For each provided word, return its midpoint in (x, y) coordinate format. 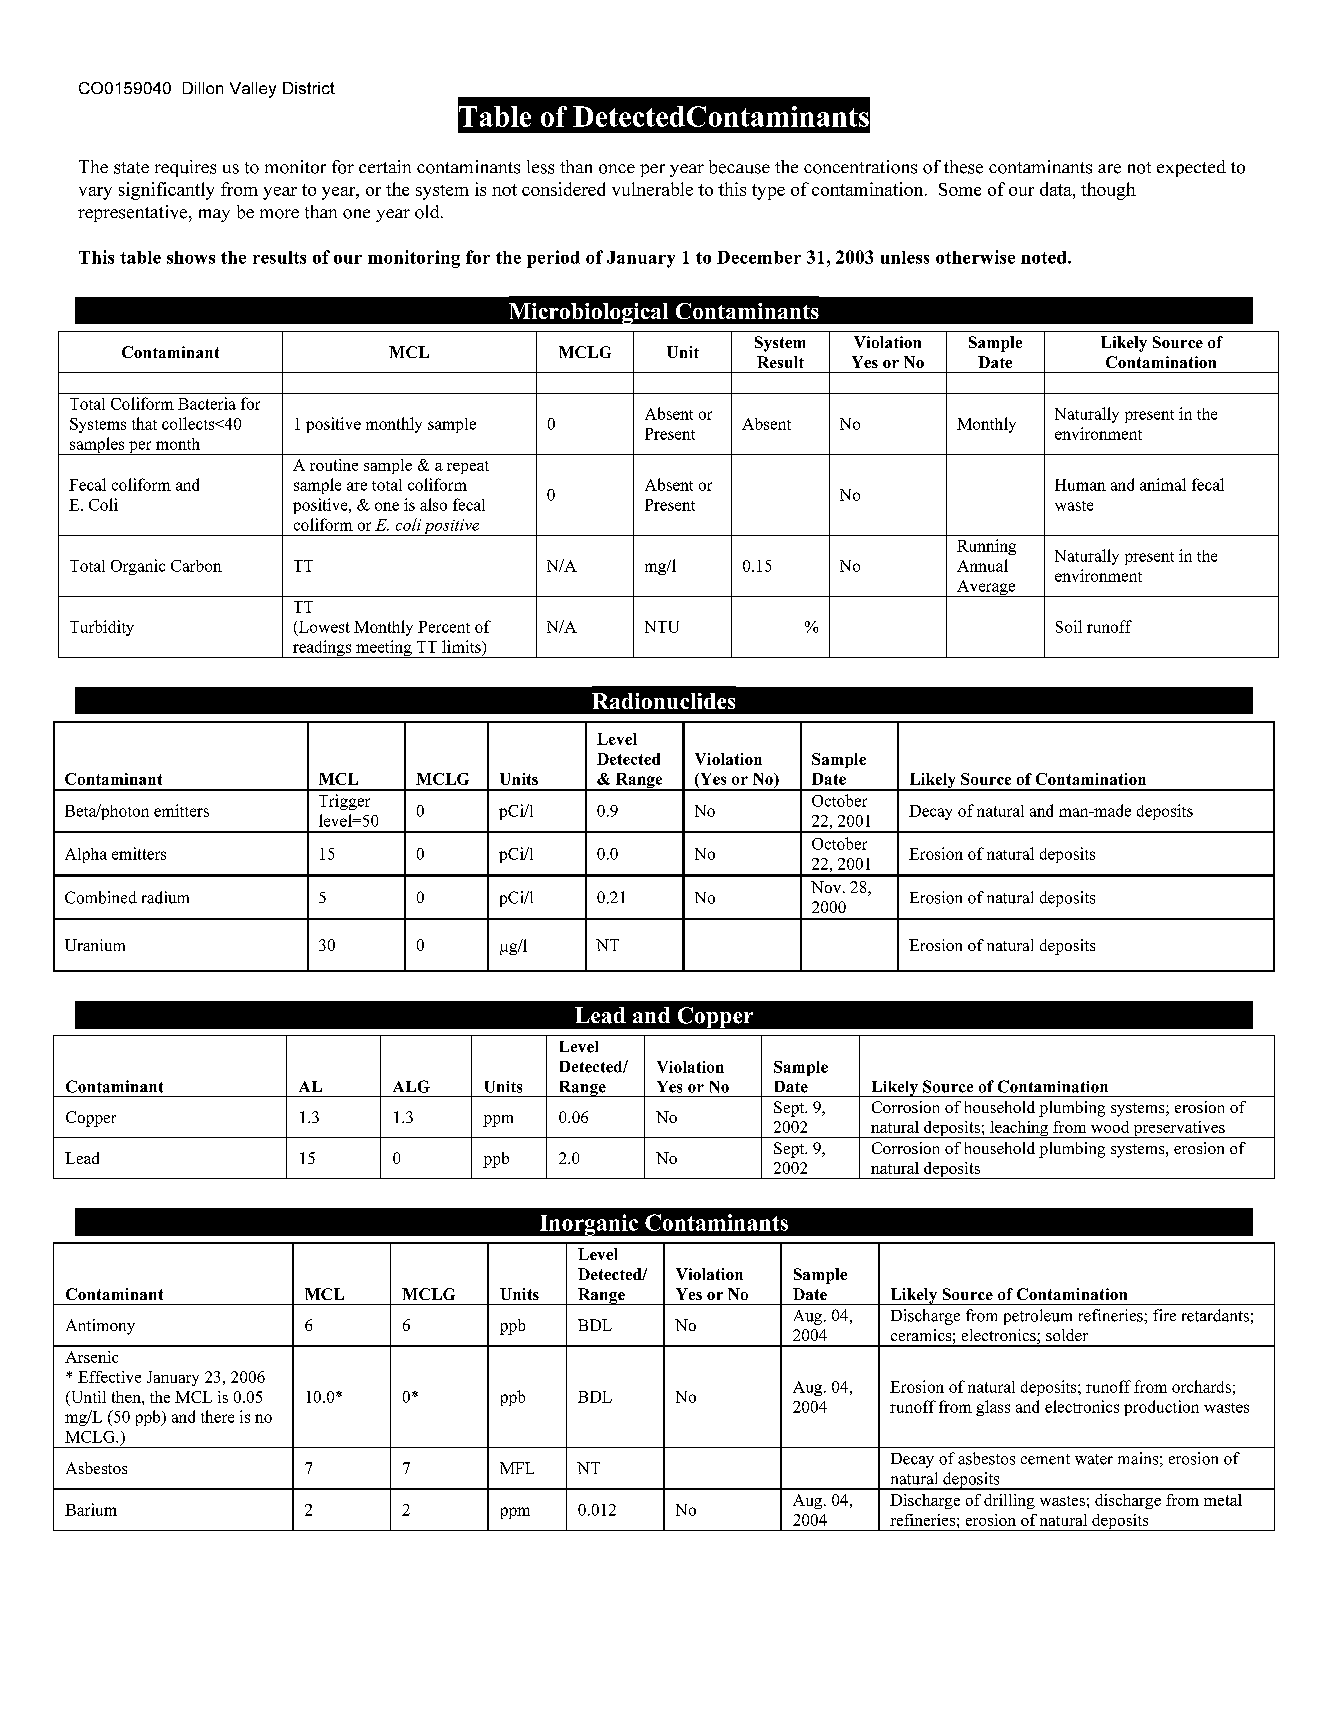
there (217, 1416)
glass (993, 1408)
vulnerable (652, 189)
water (1094, 1459)
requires (185, 168)
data (1057, 189)
